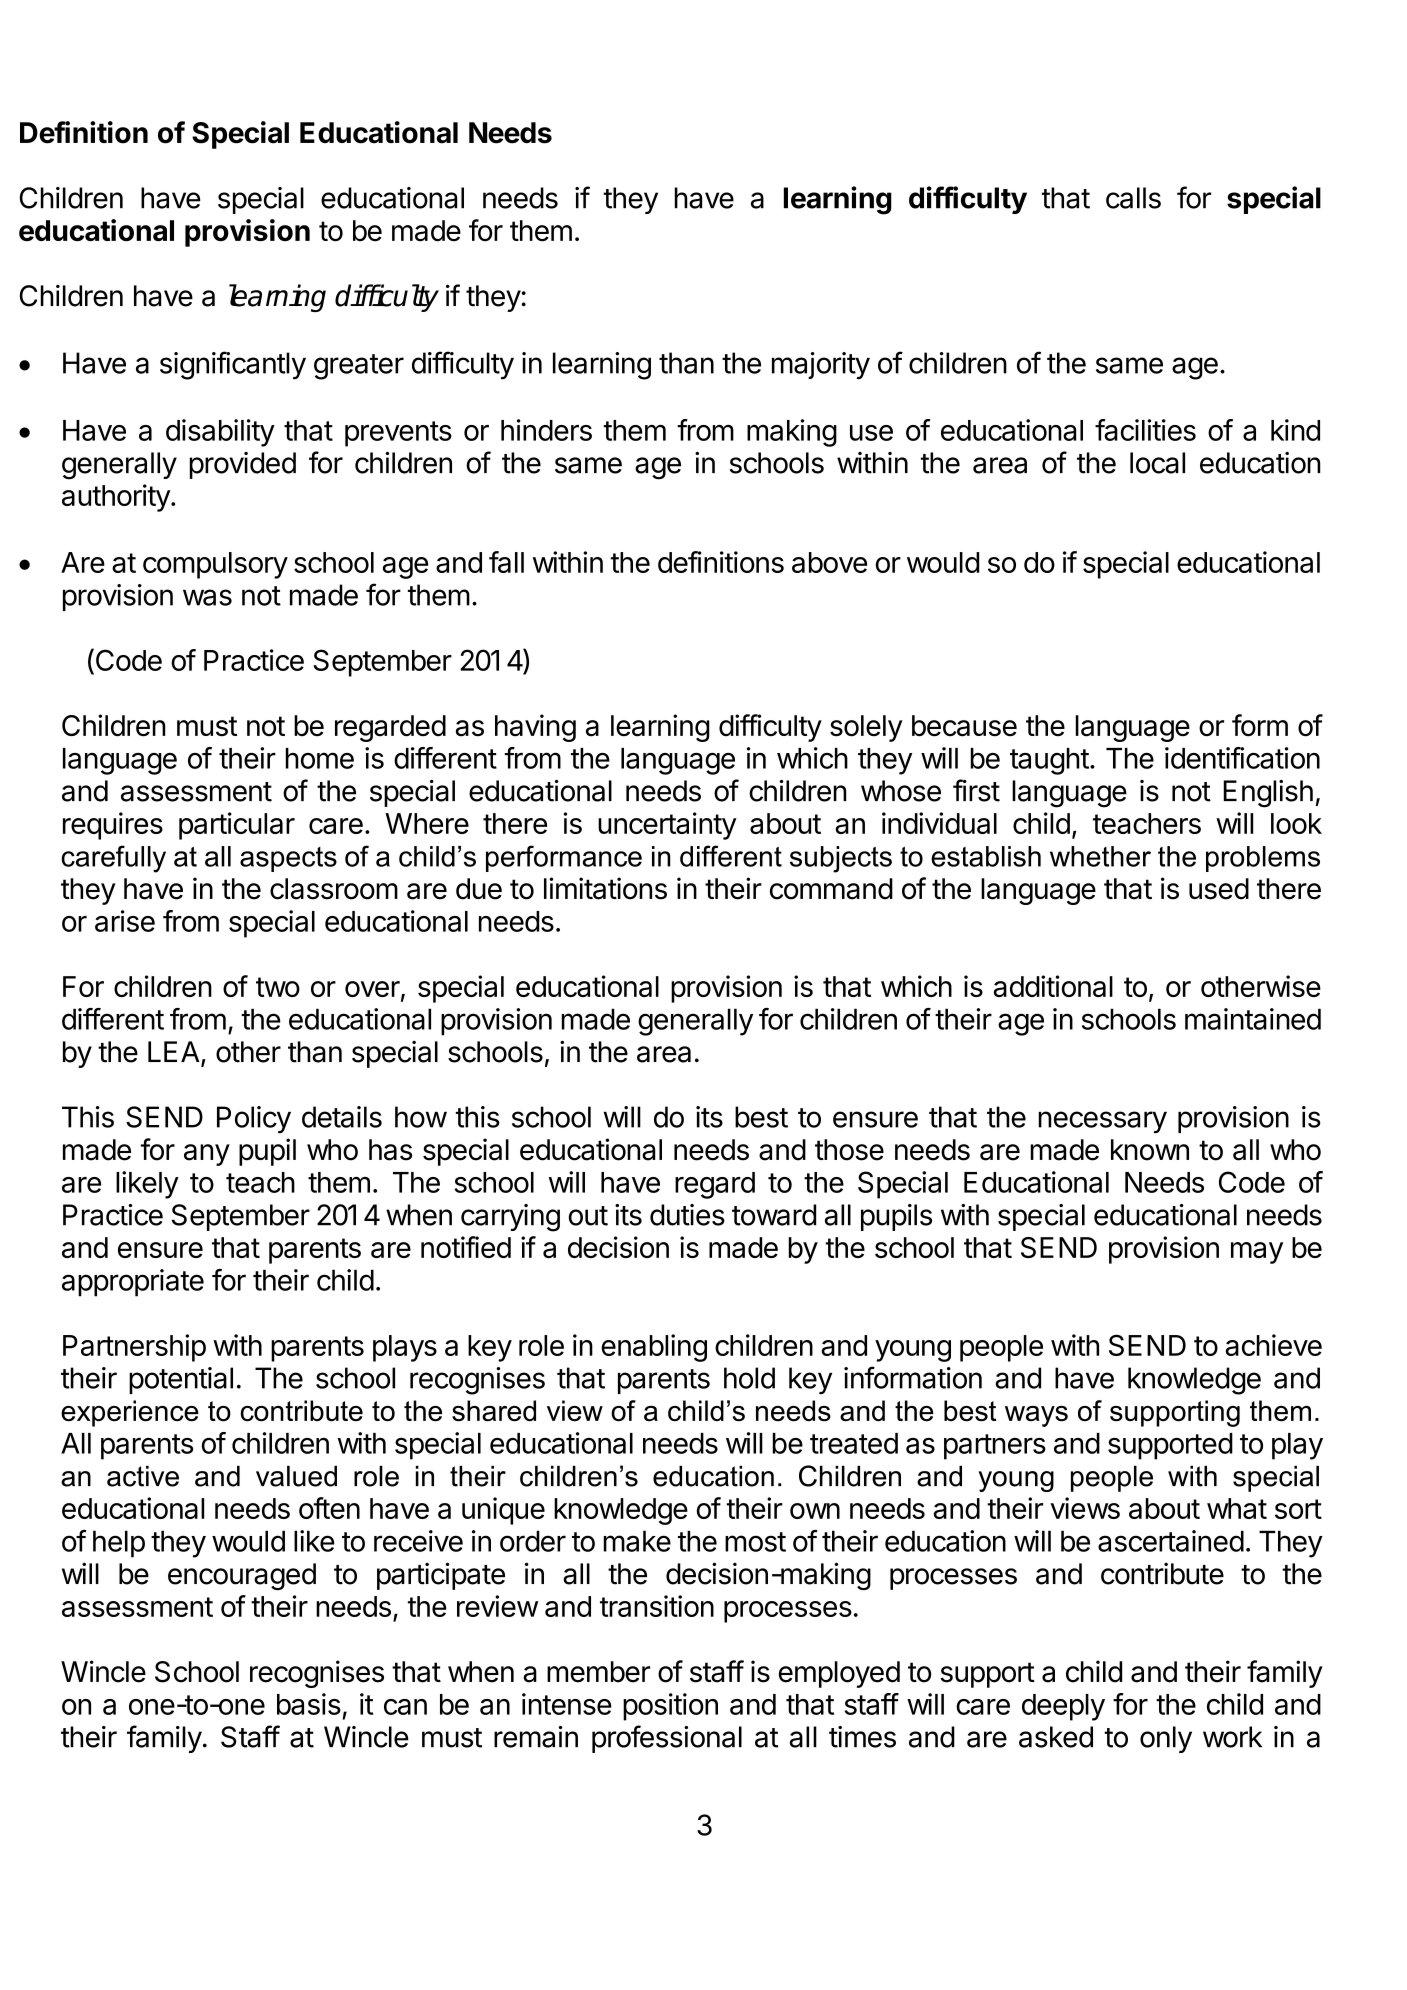  Describe the element at coordinates (1157, 463) in the image. I see `local` at that location.
